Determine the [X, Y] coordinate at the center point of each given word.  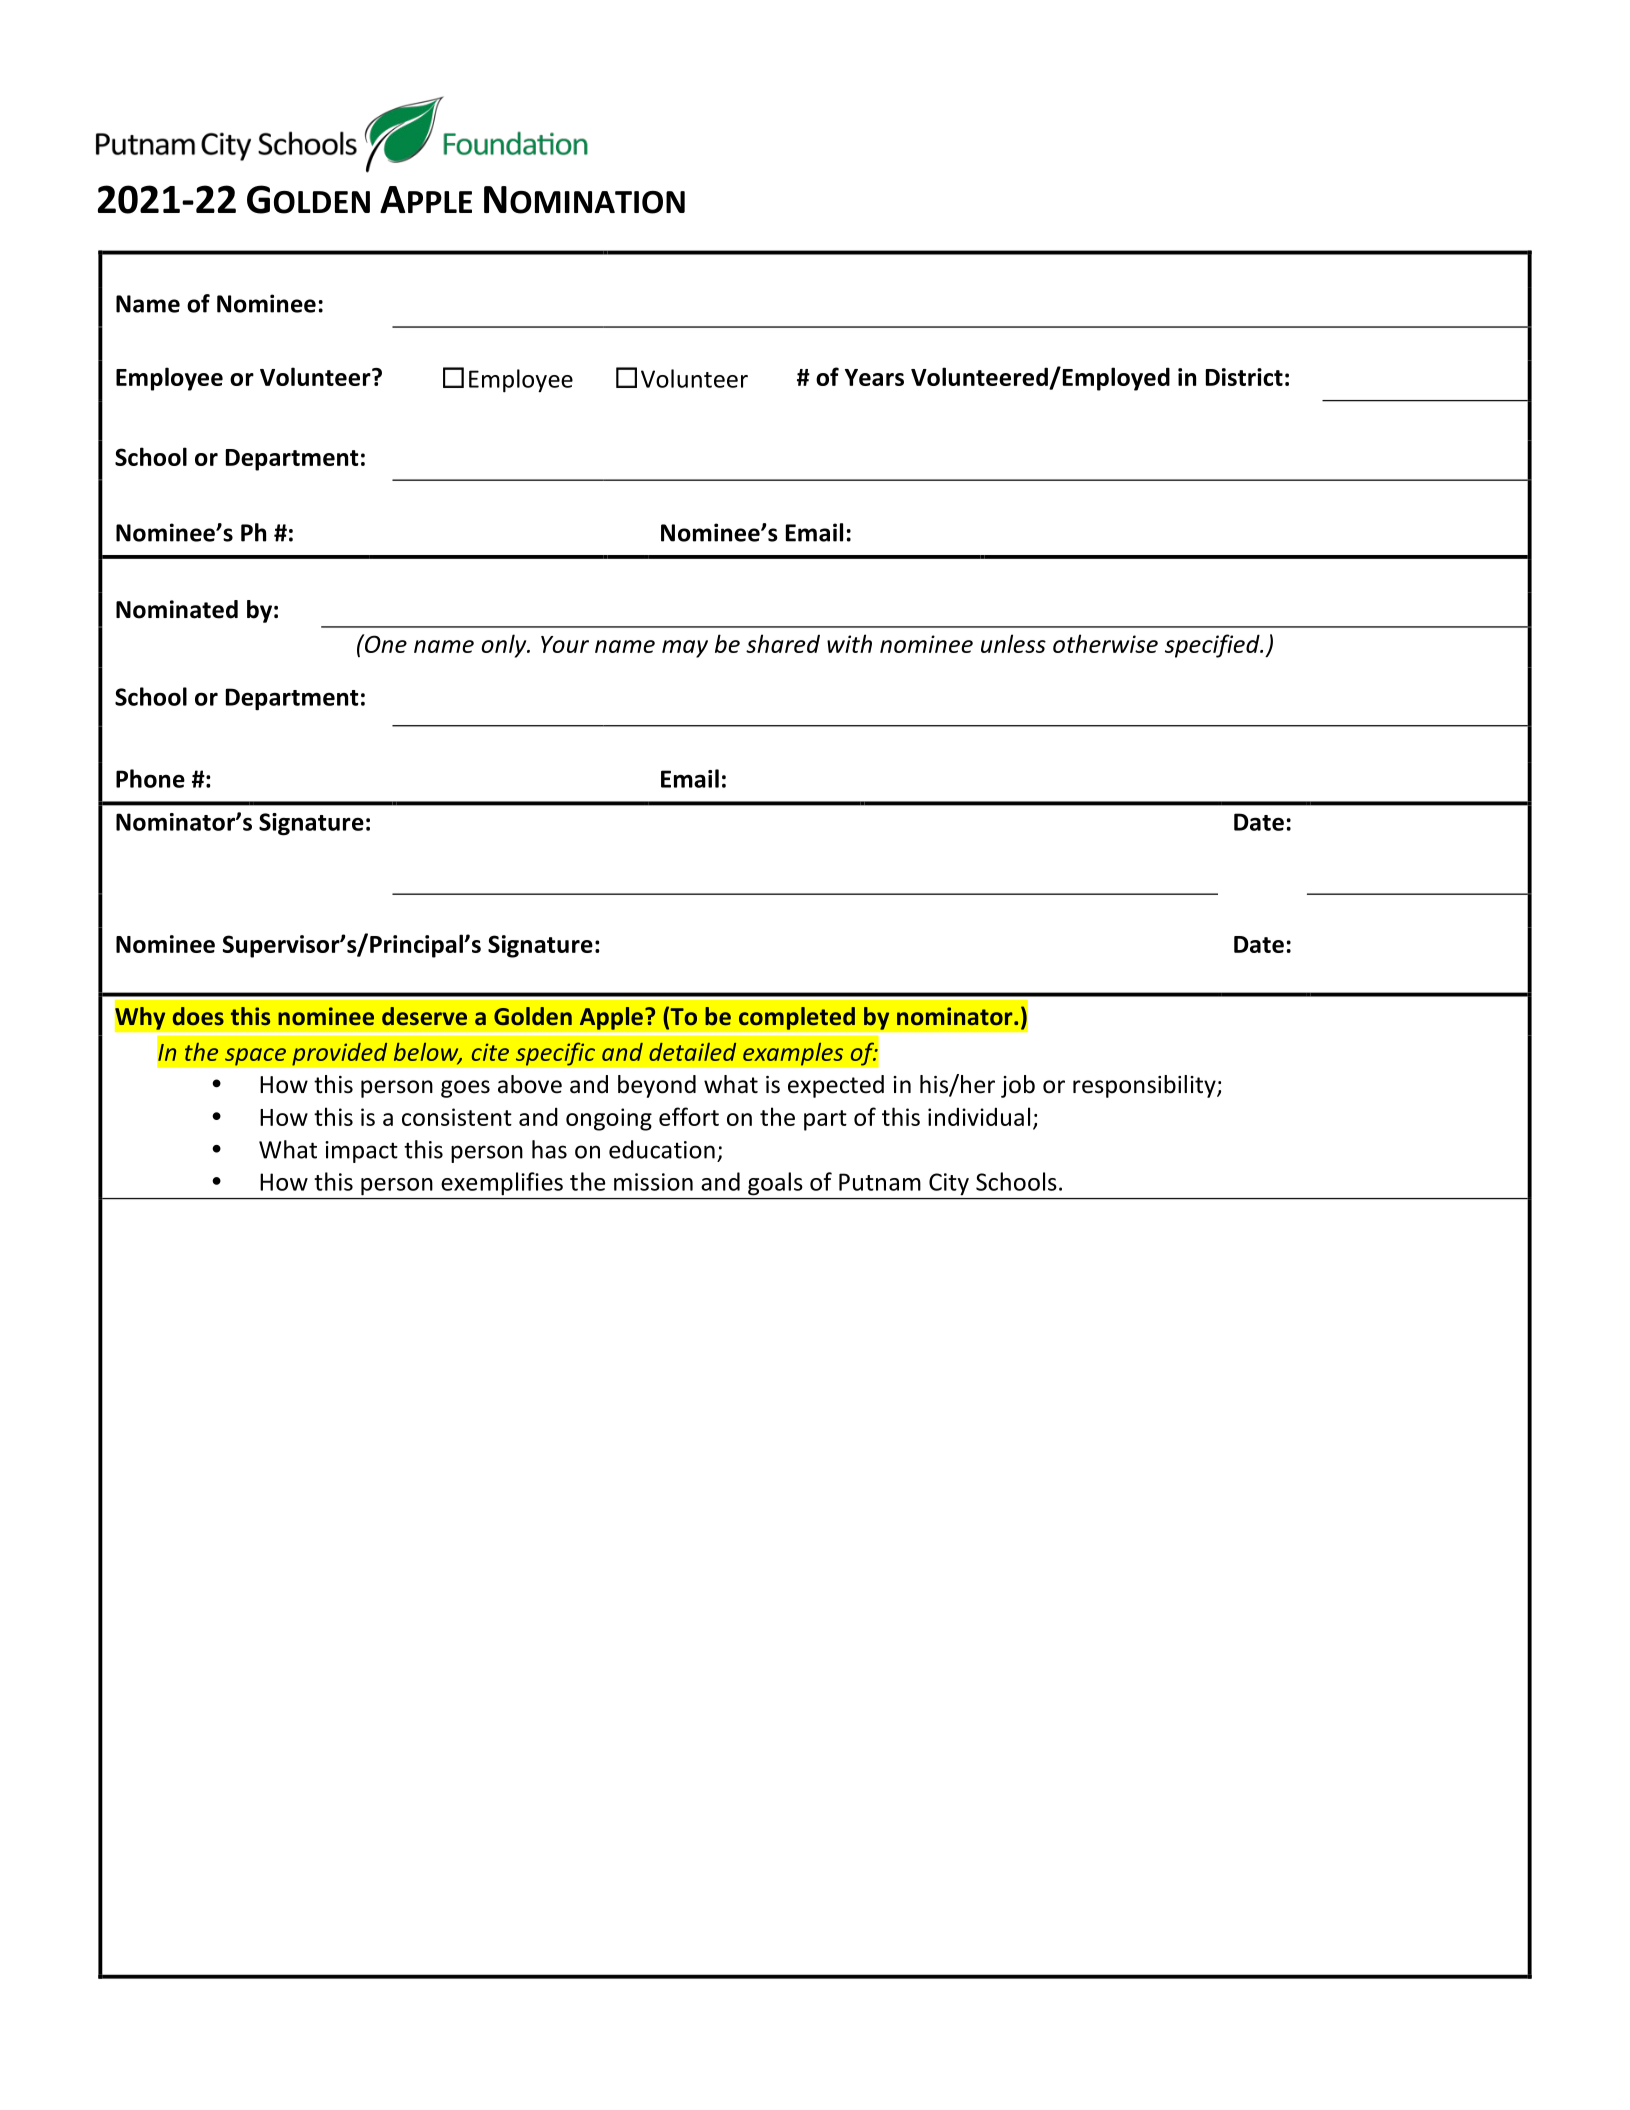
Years [874, 377]
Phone [150, 778]
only [505, 646]
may [685, 649]
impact [361, 1152]
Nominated [177, 609]
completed [797, 1018]
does [198, 1016]
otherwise [1105, 643]
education [662, 1149]
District [1244, 377]
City [949, 1184]
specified [1213, 646]
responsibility [1145, 1086]
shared [783, 643]
